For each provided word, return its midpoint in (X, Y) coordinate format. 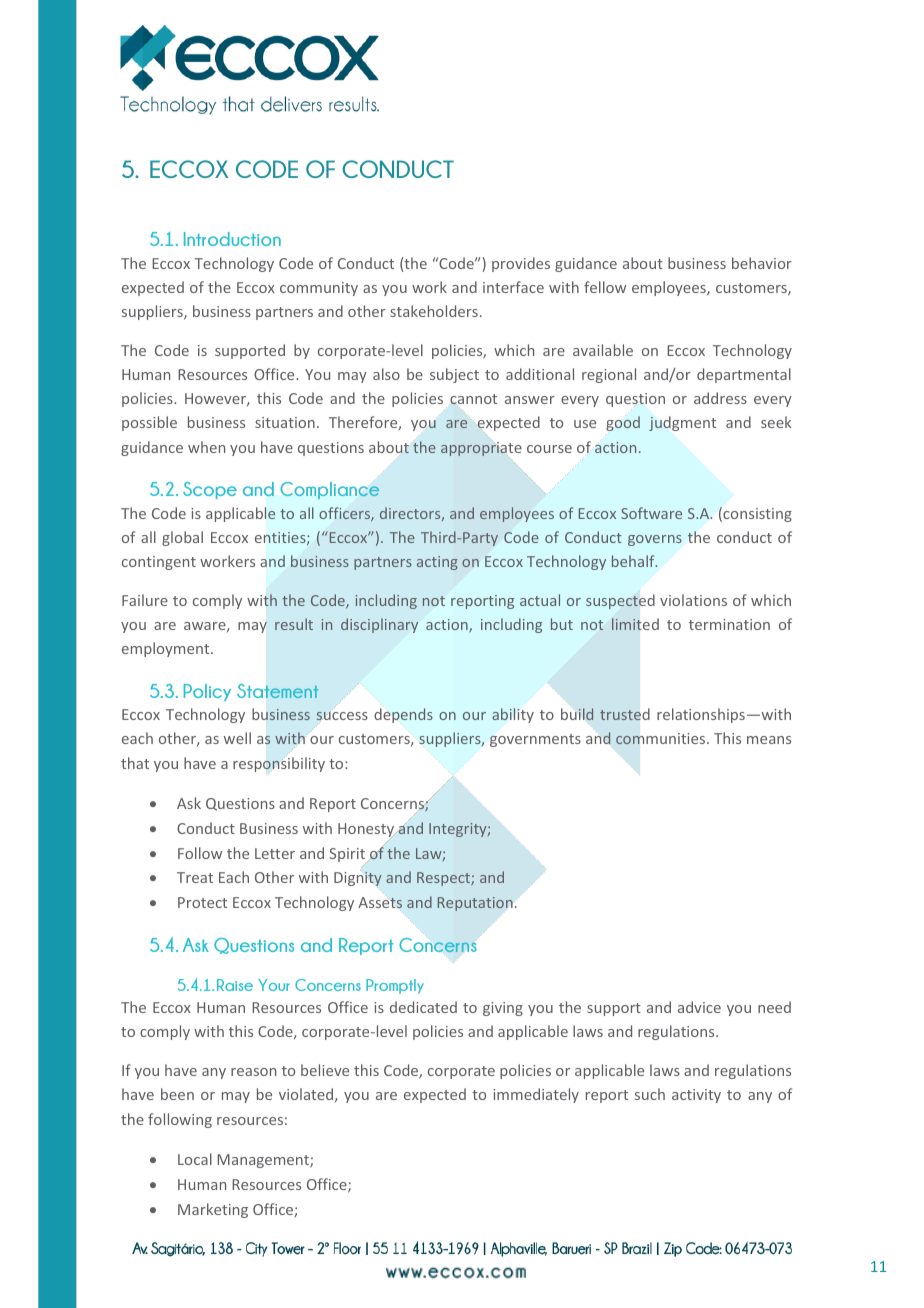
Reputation (475, 904)
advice (699, 1007)
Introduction (232, 239)
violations (693, 600)
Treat (195, 877)
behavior (762, 263)
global (182, 538)
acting (437, 563)
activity (696, 1096)
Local (195, 1159)
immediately (536, 1095)
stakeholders (434, 311)
